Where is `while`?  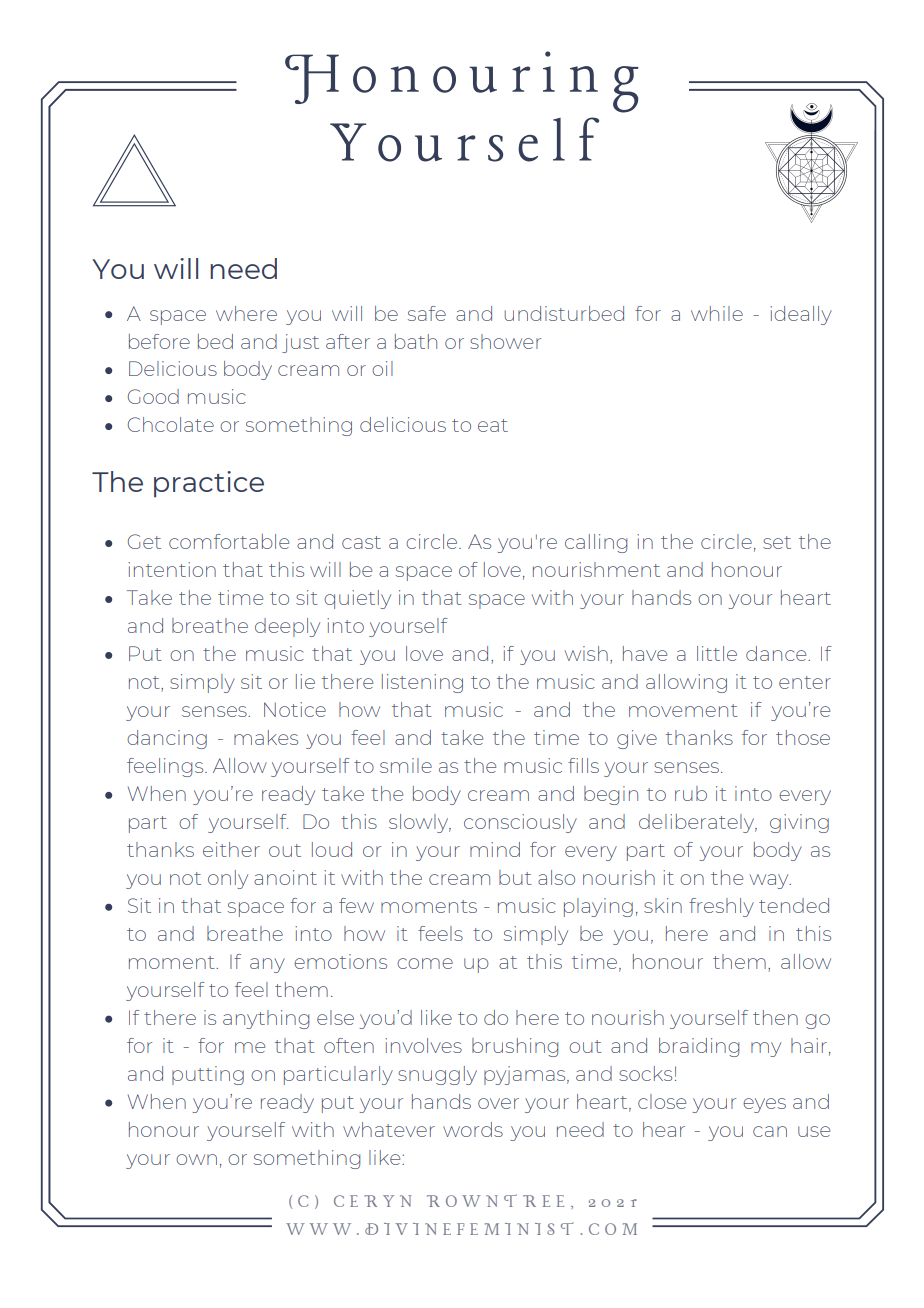 while is located at coordinates (717, 313).
